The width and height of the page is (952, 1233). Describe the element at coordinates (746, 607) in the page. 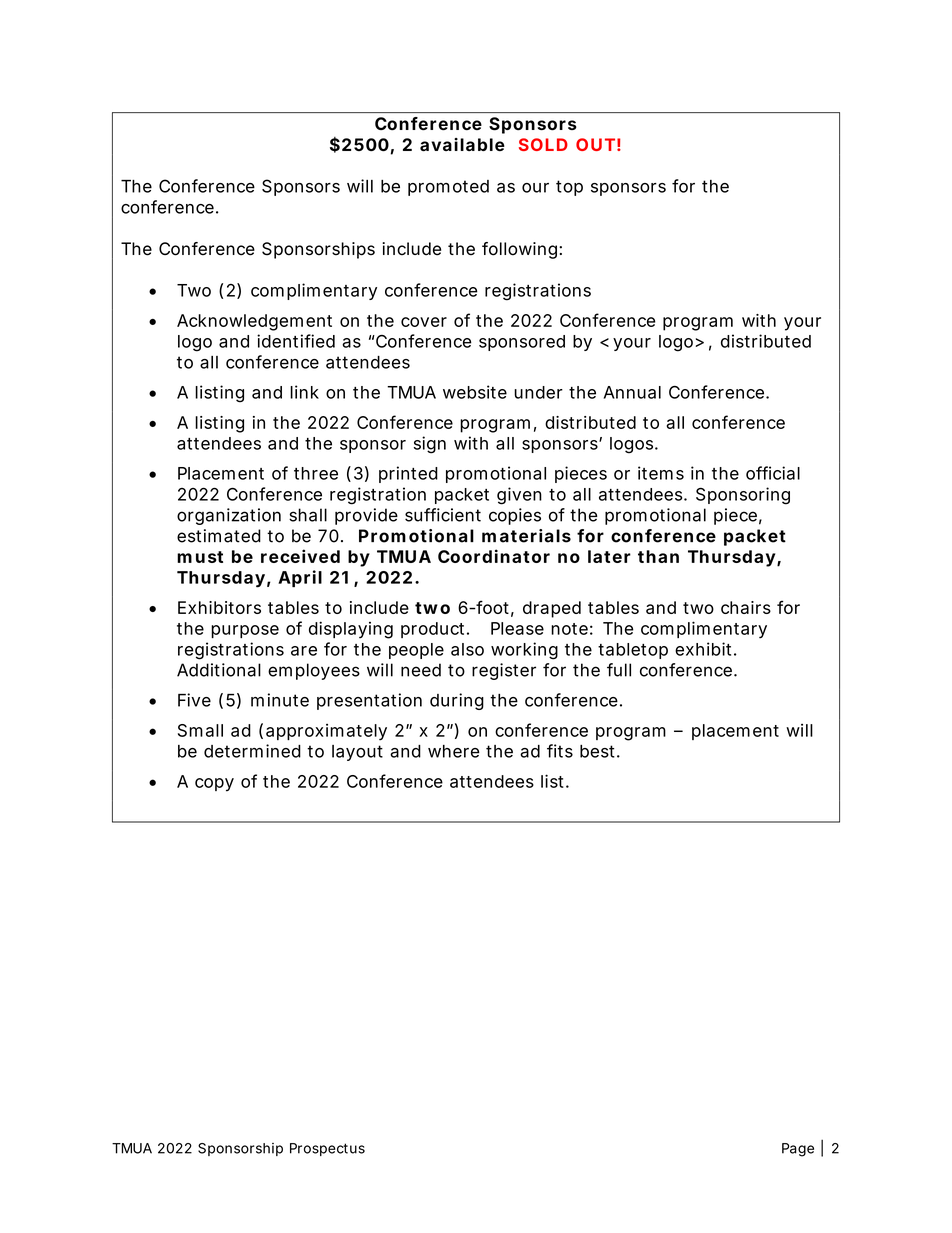

I see `chairs` at that location.
